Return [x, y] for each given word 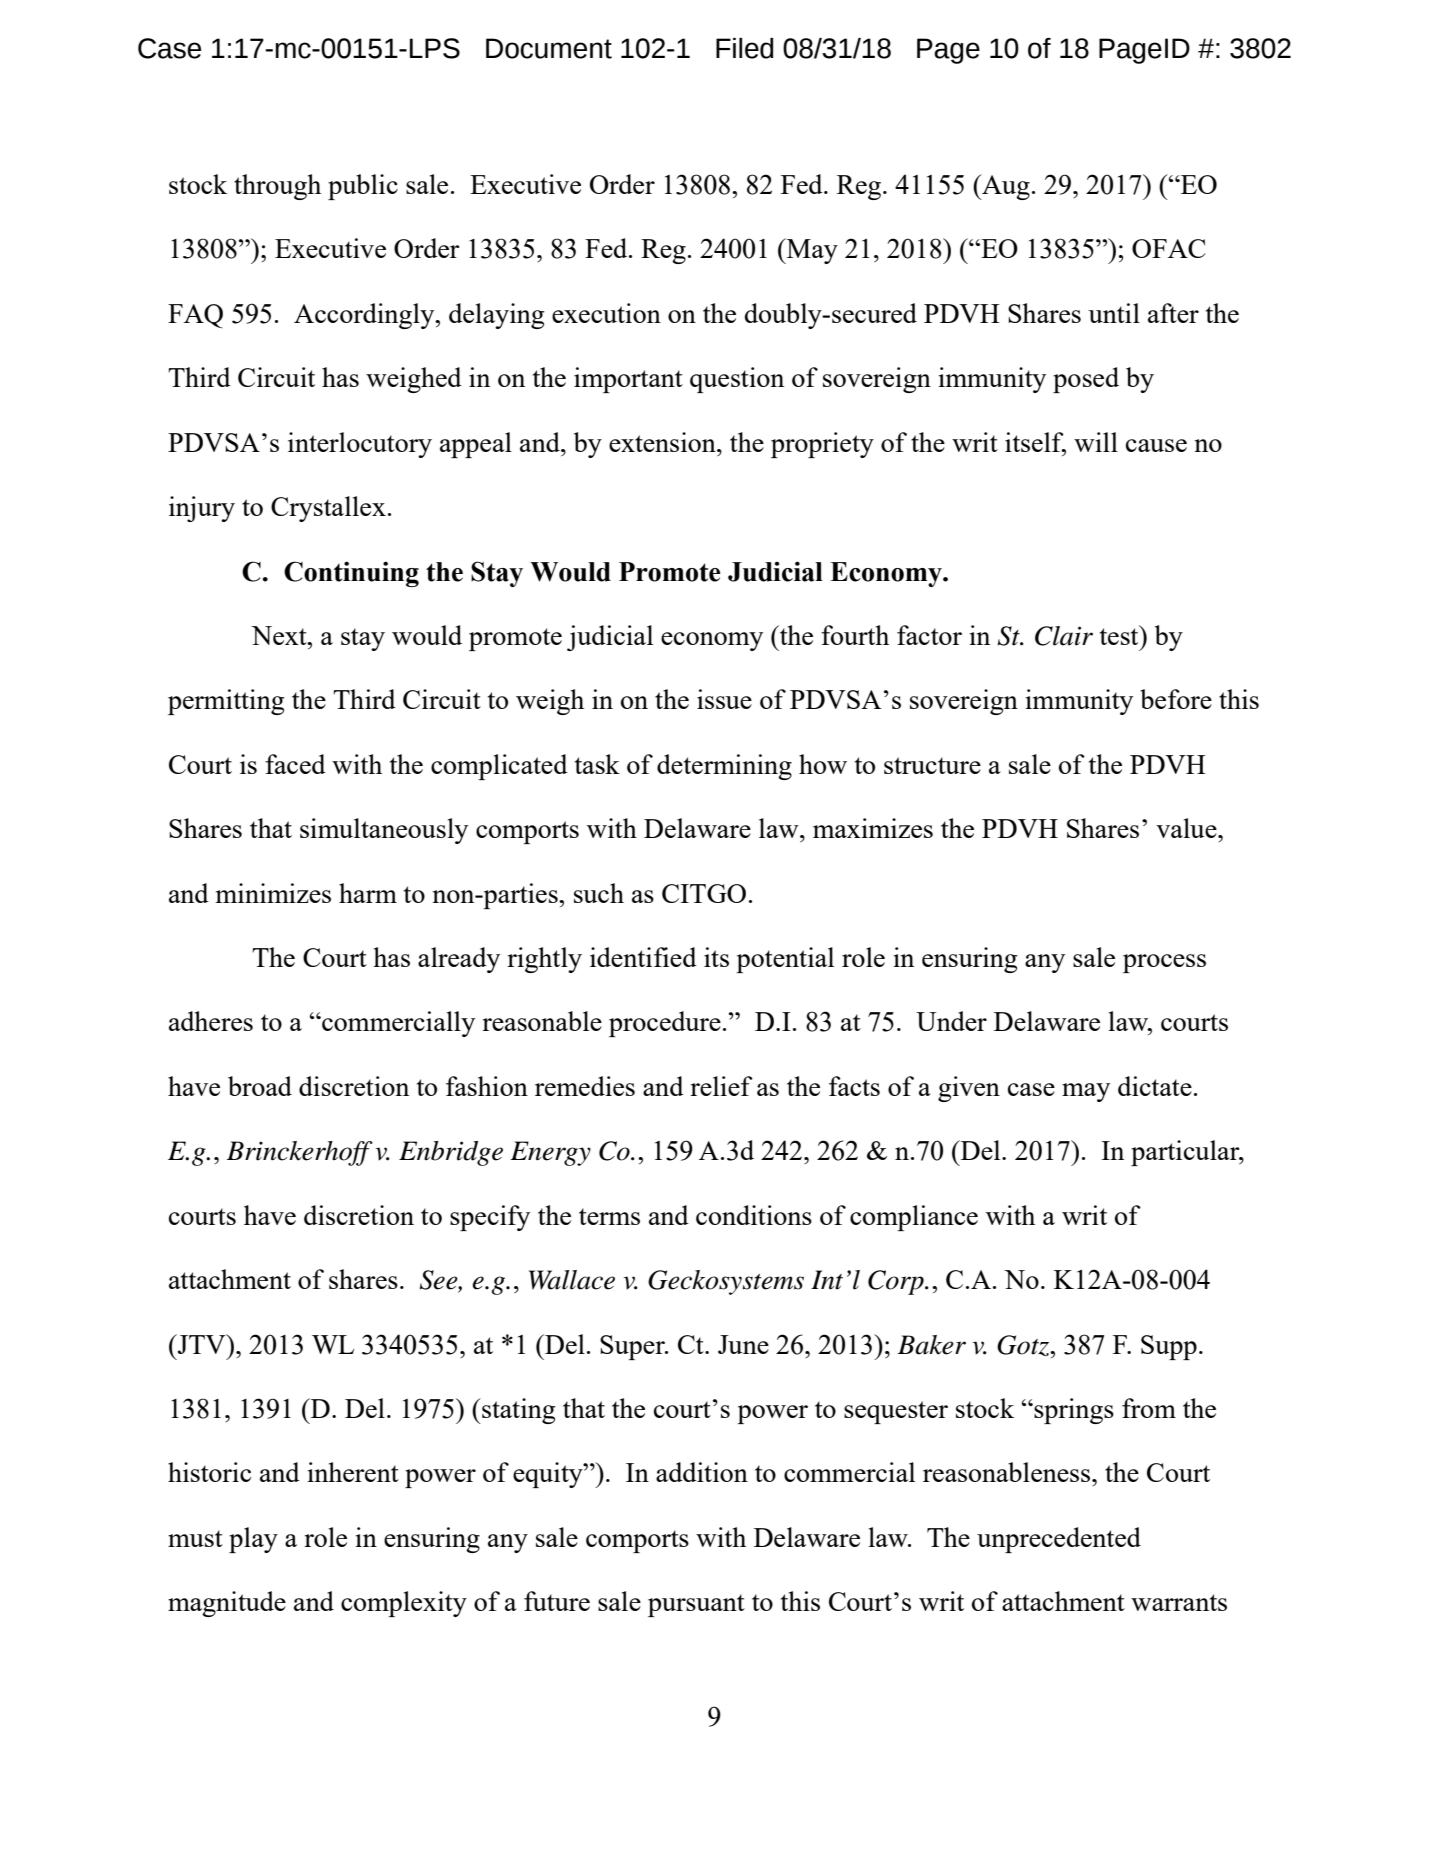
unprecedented [1059, 1540]
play [253, 1540]
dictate [1155, 1086]
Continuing [351, 574]
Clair [1064, 636]
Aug [1005, 187]
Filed [745, 48]
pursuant [696, 1605]
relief [721, 1086]
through [277, 187]
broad [260, 1086]
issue [724, 699]
